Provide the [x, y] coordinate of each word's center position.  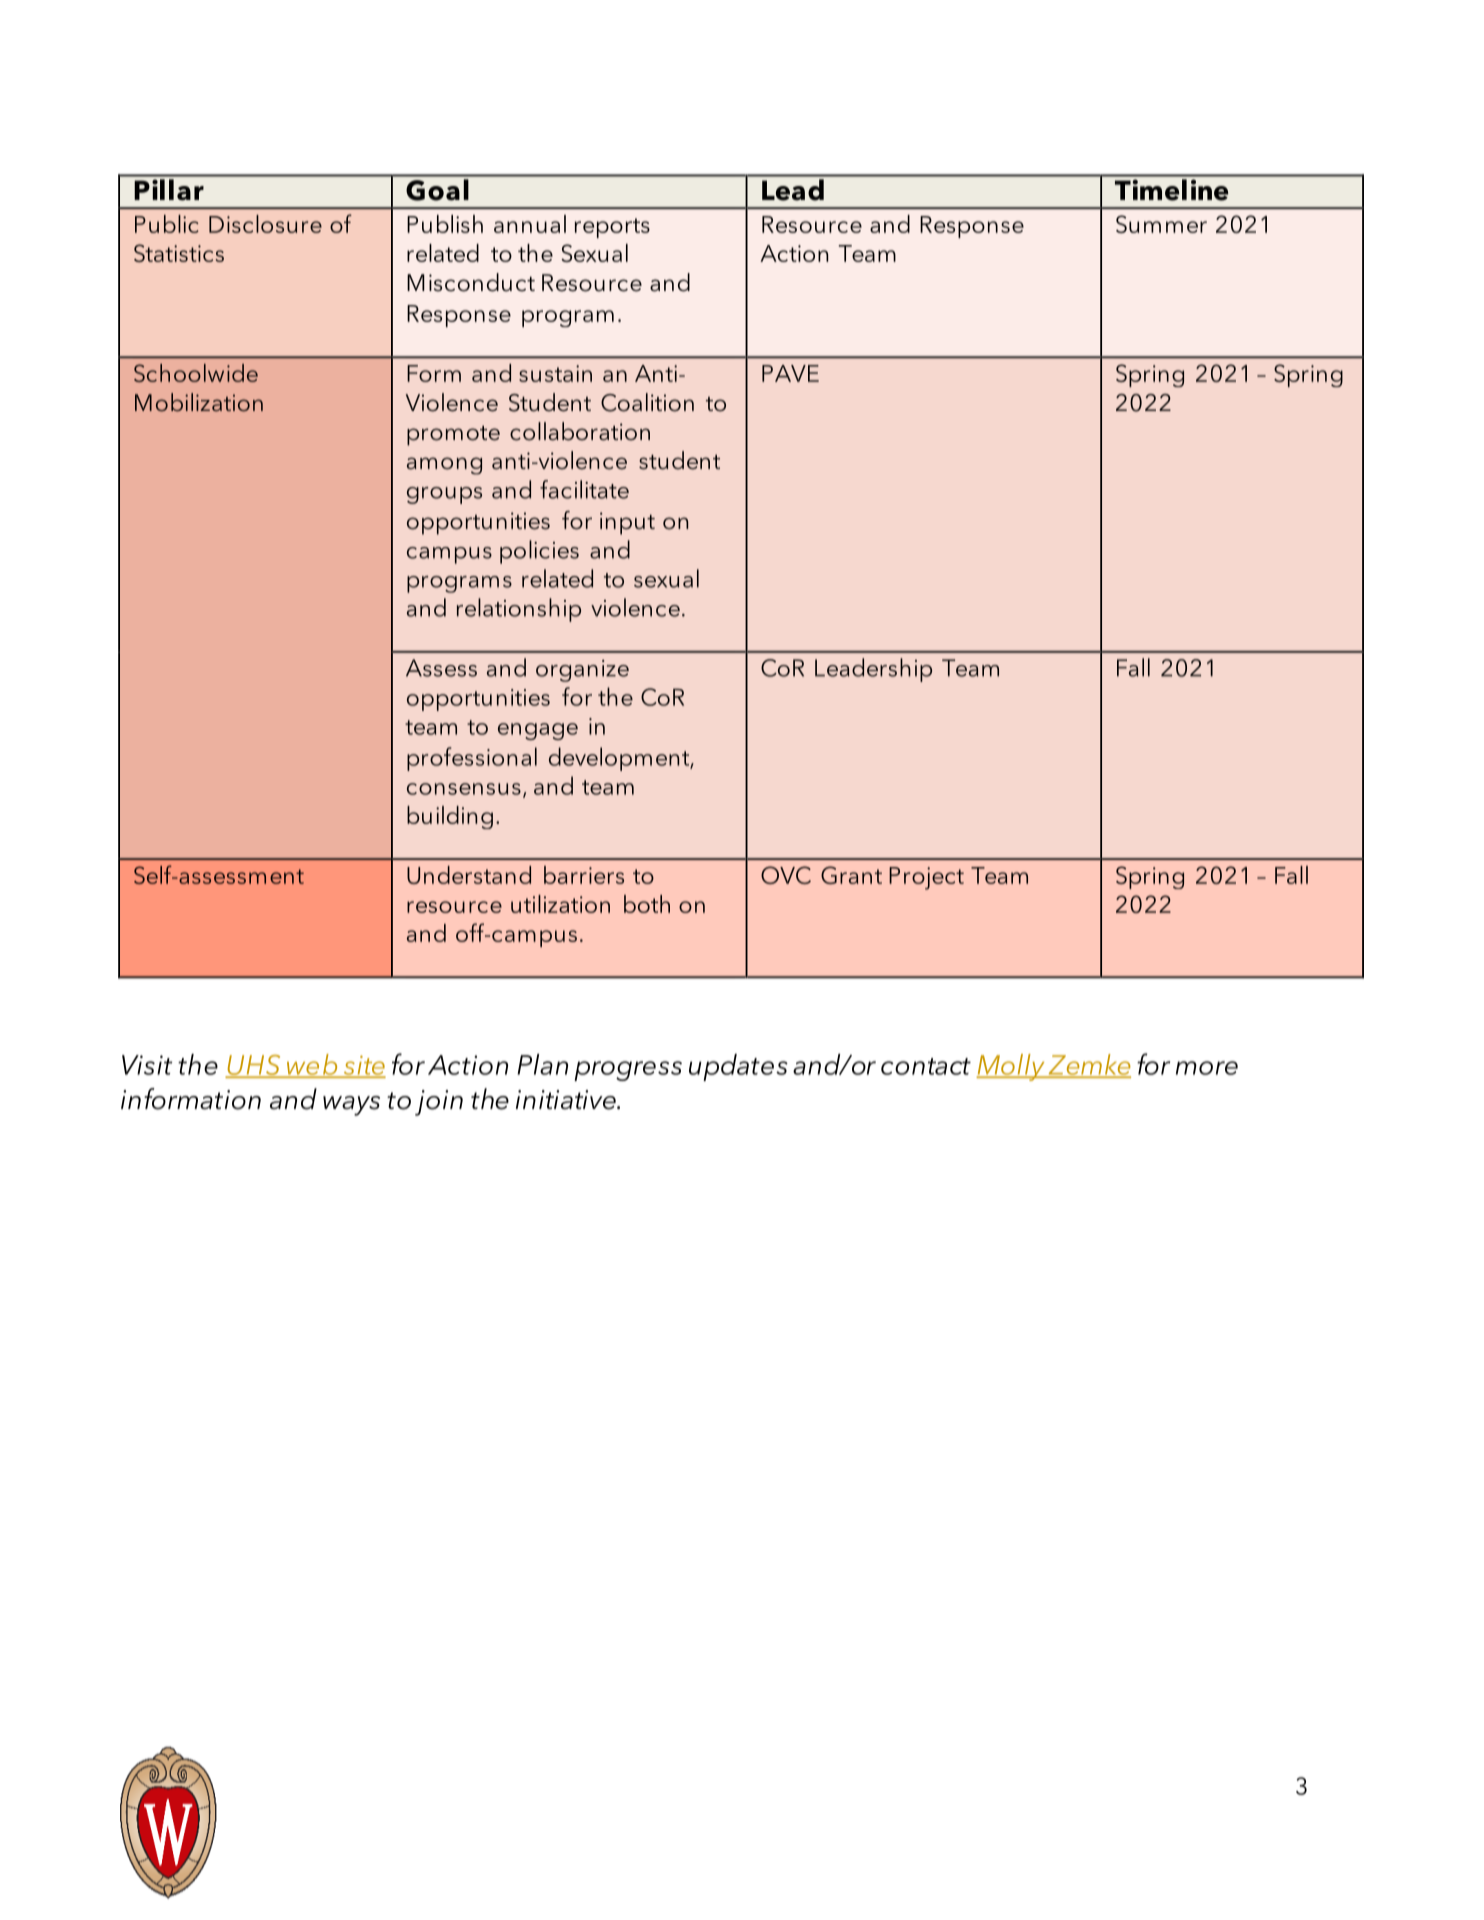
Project [926, 878]
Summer [1161, 224]
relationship [519, 610]
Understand [469, 875]
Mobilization [199, 402]
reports [612, 228]
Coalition [647, 402]
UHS [254, 1066]
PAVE [790, 373]
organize [582, 671]
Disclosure [265, 224]
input [627, 523]
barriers [584, 875]
